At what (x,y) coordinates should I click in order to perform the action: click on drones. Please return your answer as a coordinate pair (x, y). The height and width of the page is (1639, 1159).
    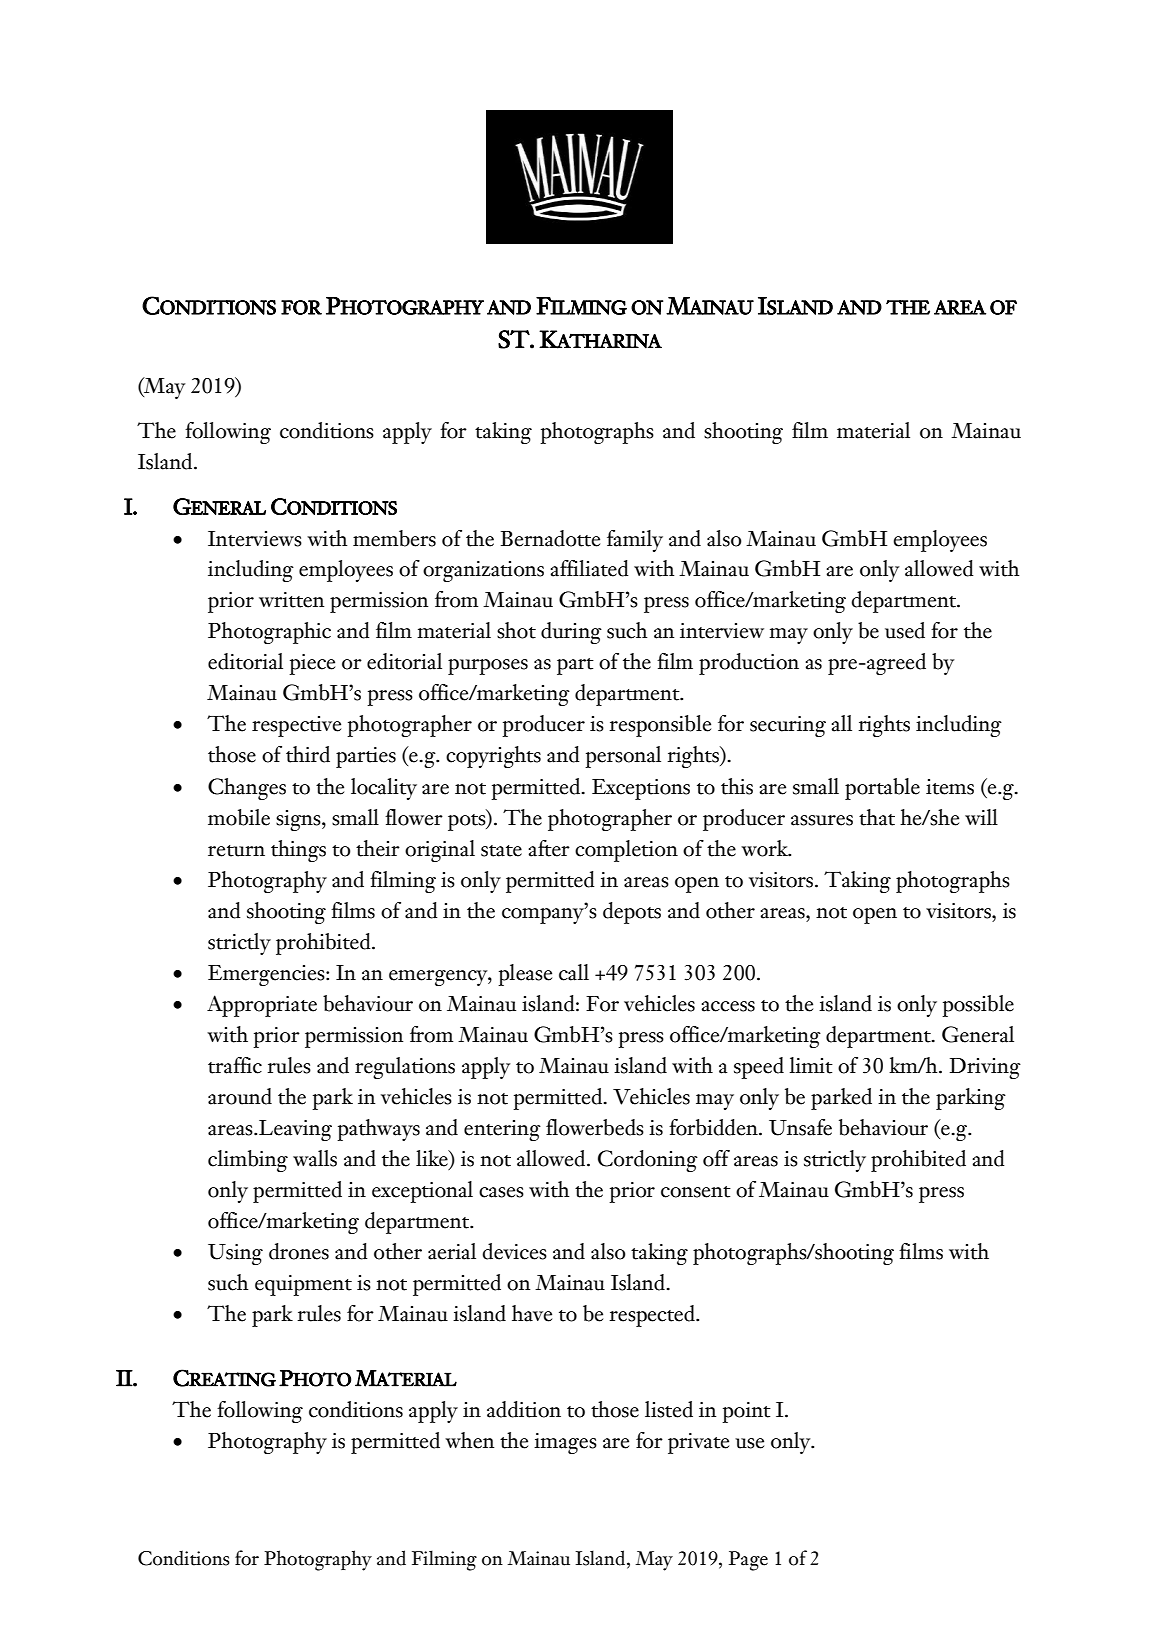
    Looking at the image, I should click on (299, 1251).
